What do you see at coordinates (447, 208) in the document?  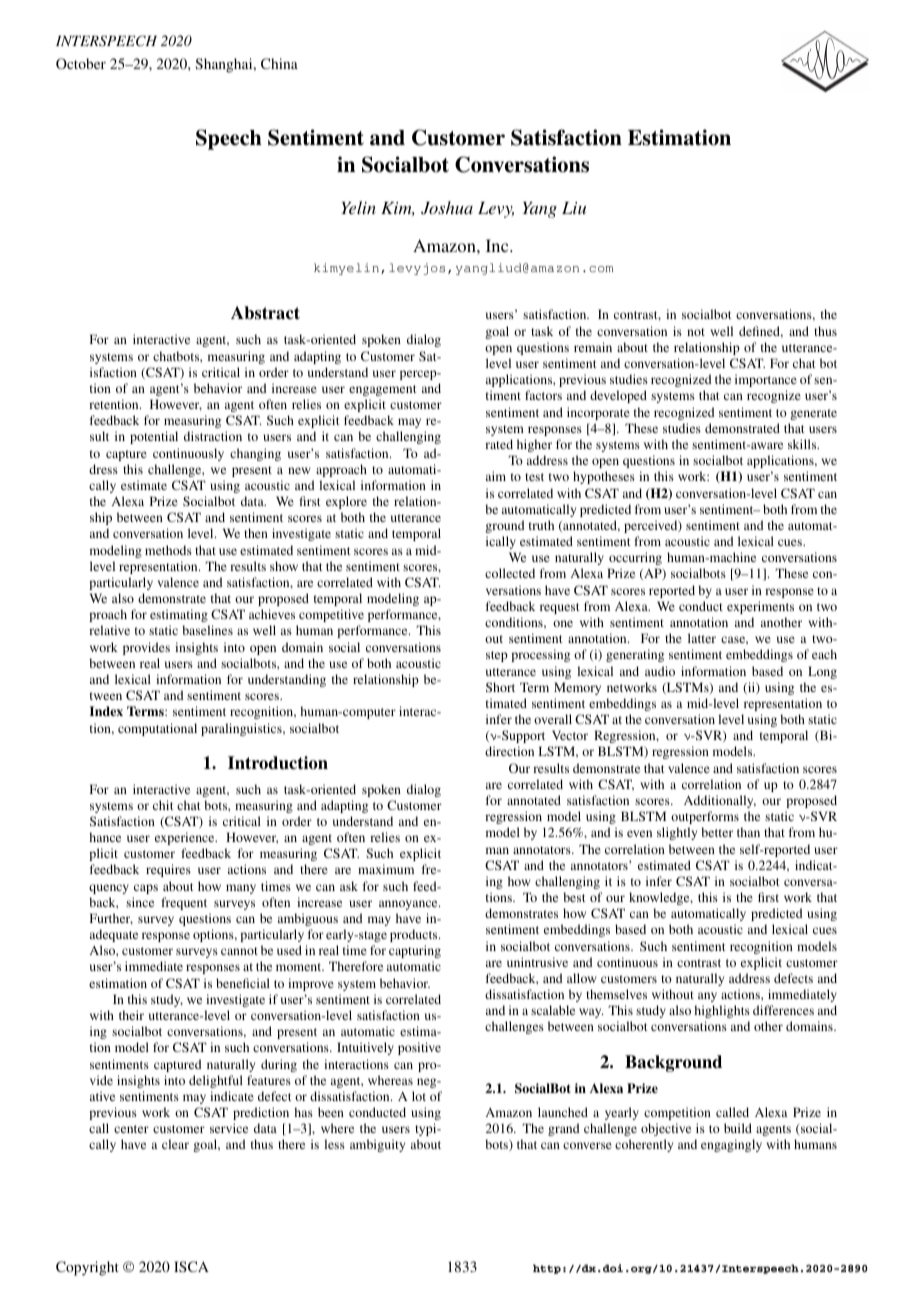 I see `Joshua` at bounding box center [447, 208].
